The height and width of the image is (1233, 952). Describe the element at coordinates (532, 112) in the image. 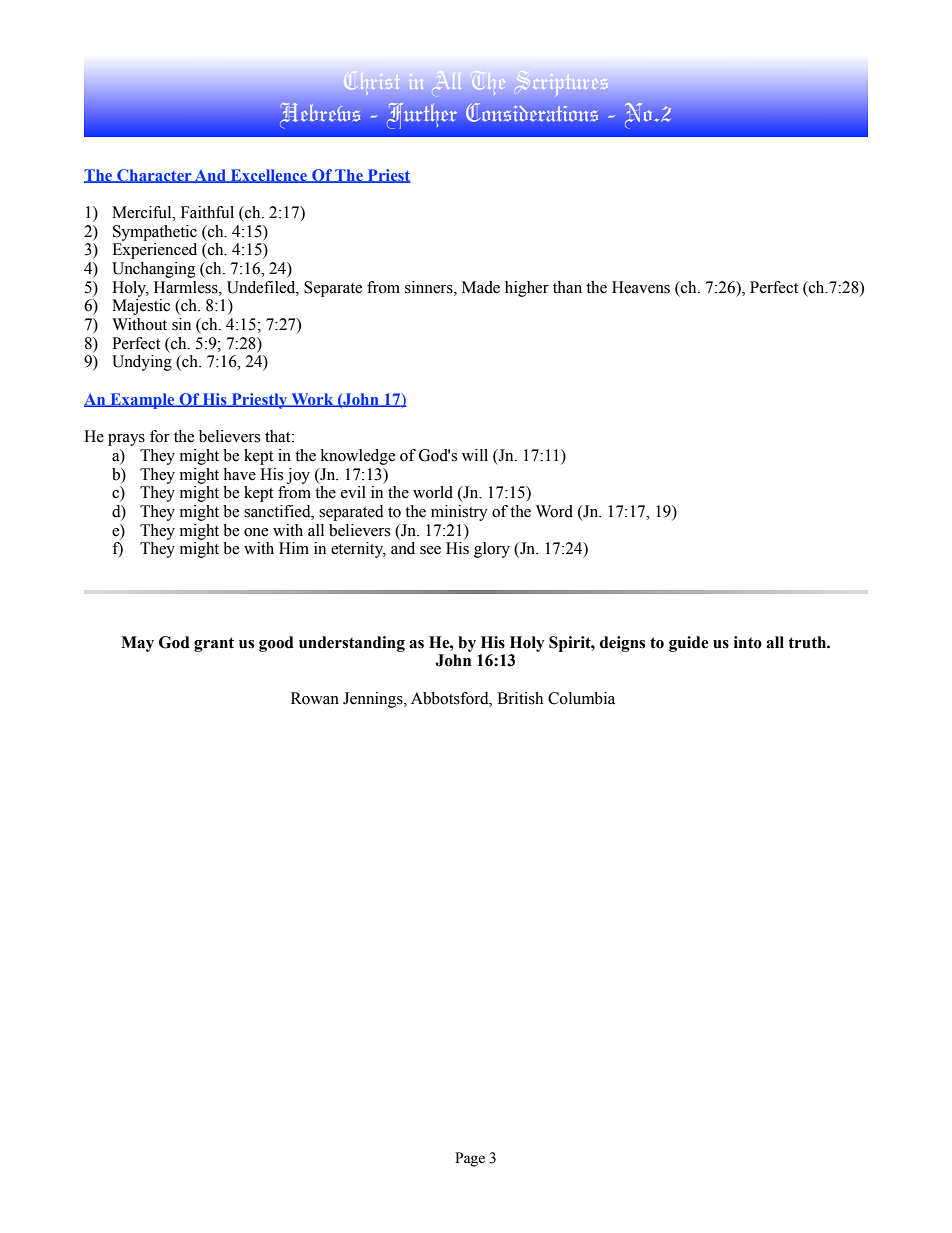

I see `Considerations` at that location.
